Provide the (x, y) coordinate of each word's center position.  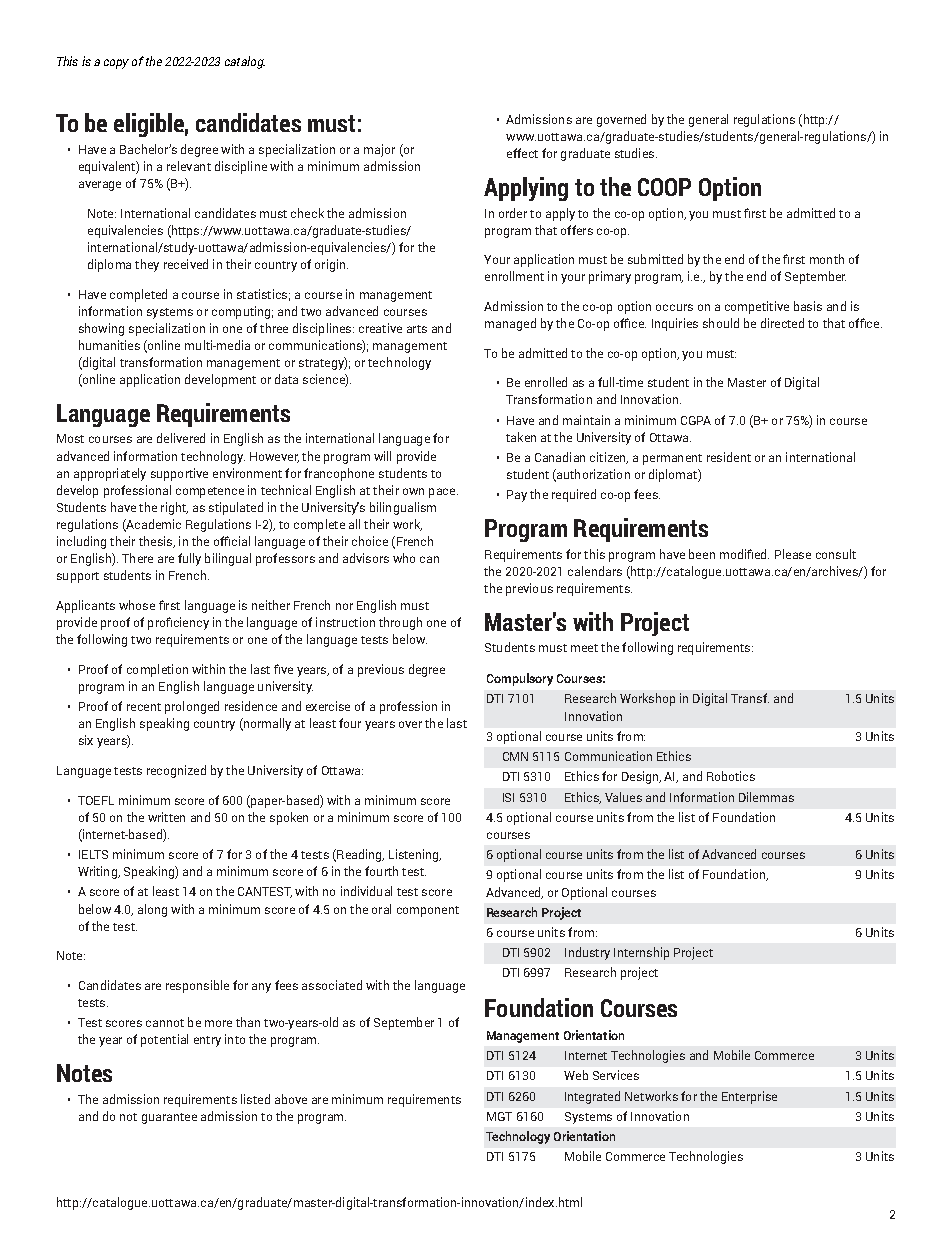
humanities (109, 345)
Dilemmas (766, 797)
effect (522, 153)
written (166, 817)
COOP (664, 187)
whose (137, 605)
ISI (508, 797)
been (702, 554)
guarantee (169, 1118)
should (721, 323)
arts (417, 329)
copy (116, 64)
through (400, 623)
